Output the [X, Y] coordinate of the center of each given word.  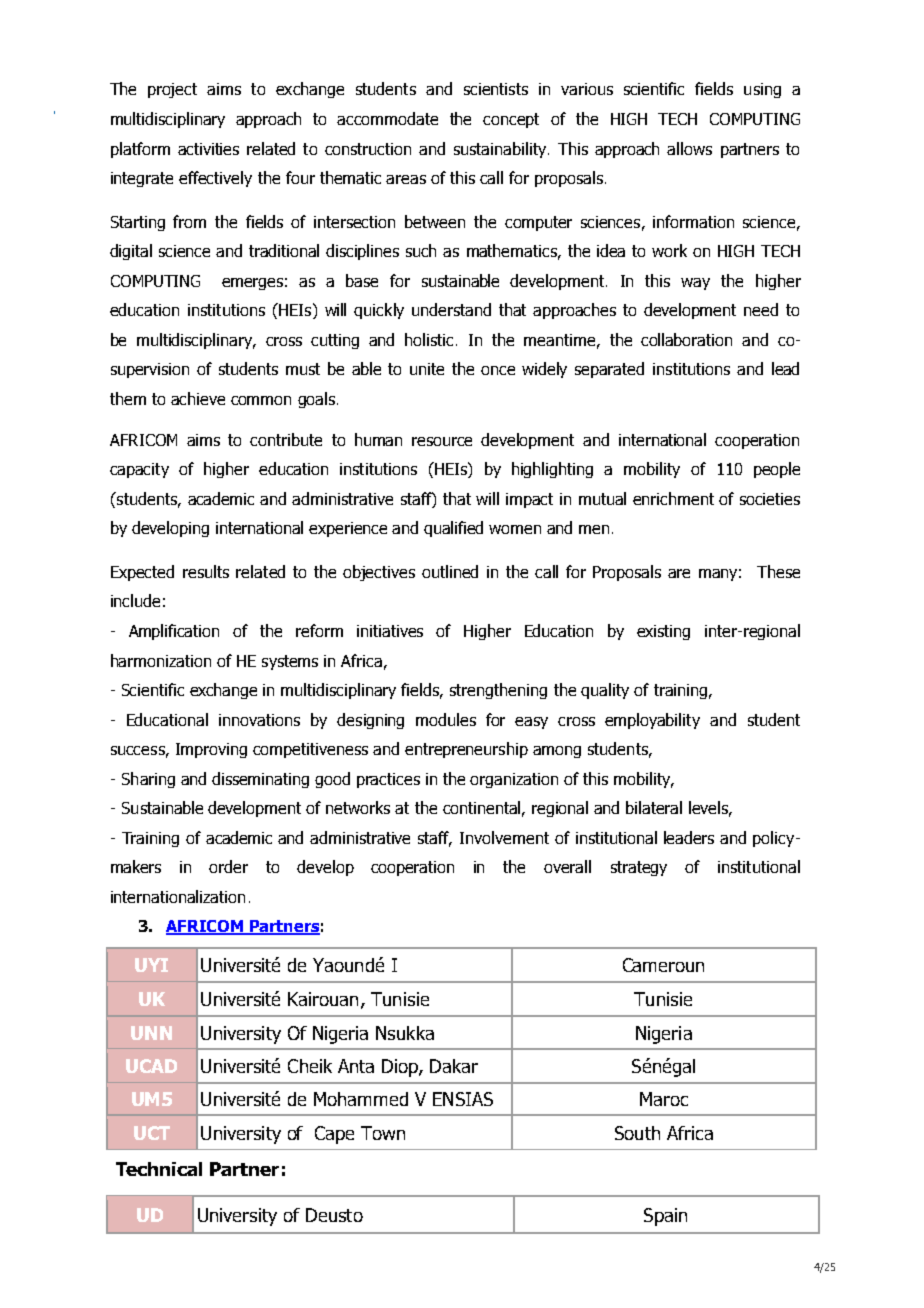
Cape [334, 1135]
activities [208, 149]
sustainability [501, 150]
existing [663, 632]
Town [383, 1133]
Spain [665, 1217]
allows [689, 148]
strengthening [498, 691]
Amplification [174, 632]
